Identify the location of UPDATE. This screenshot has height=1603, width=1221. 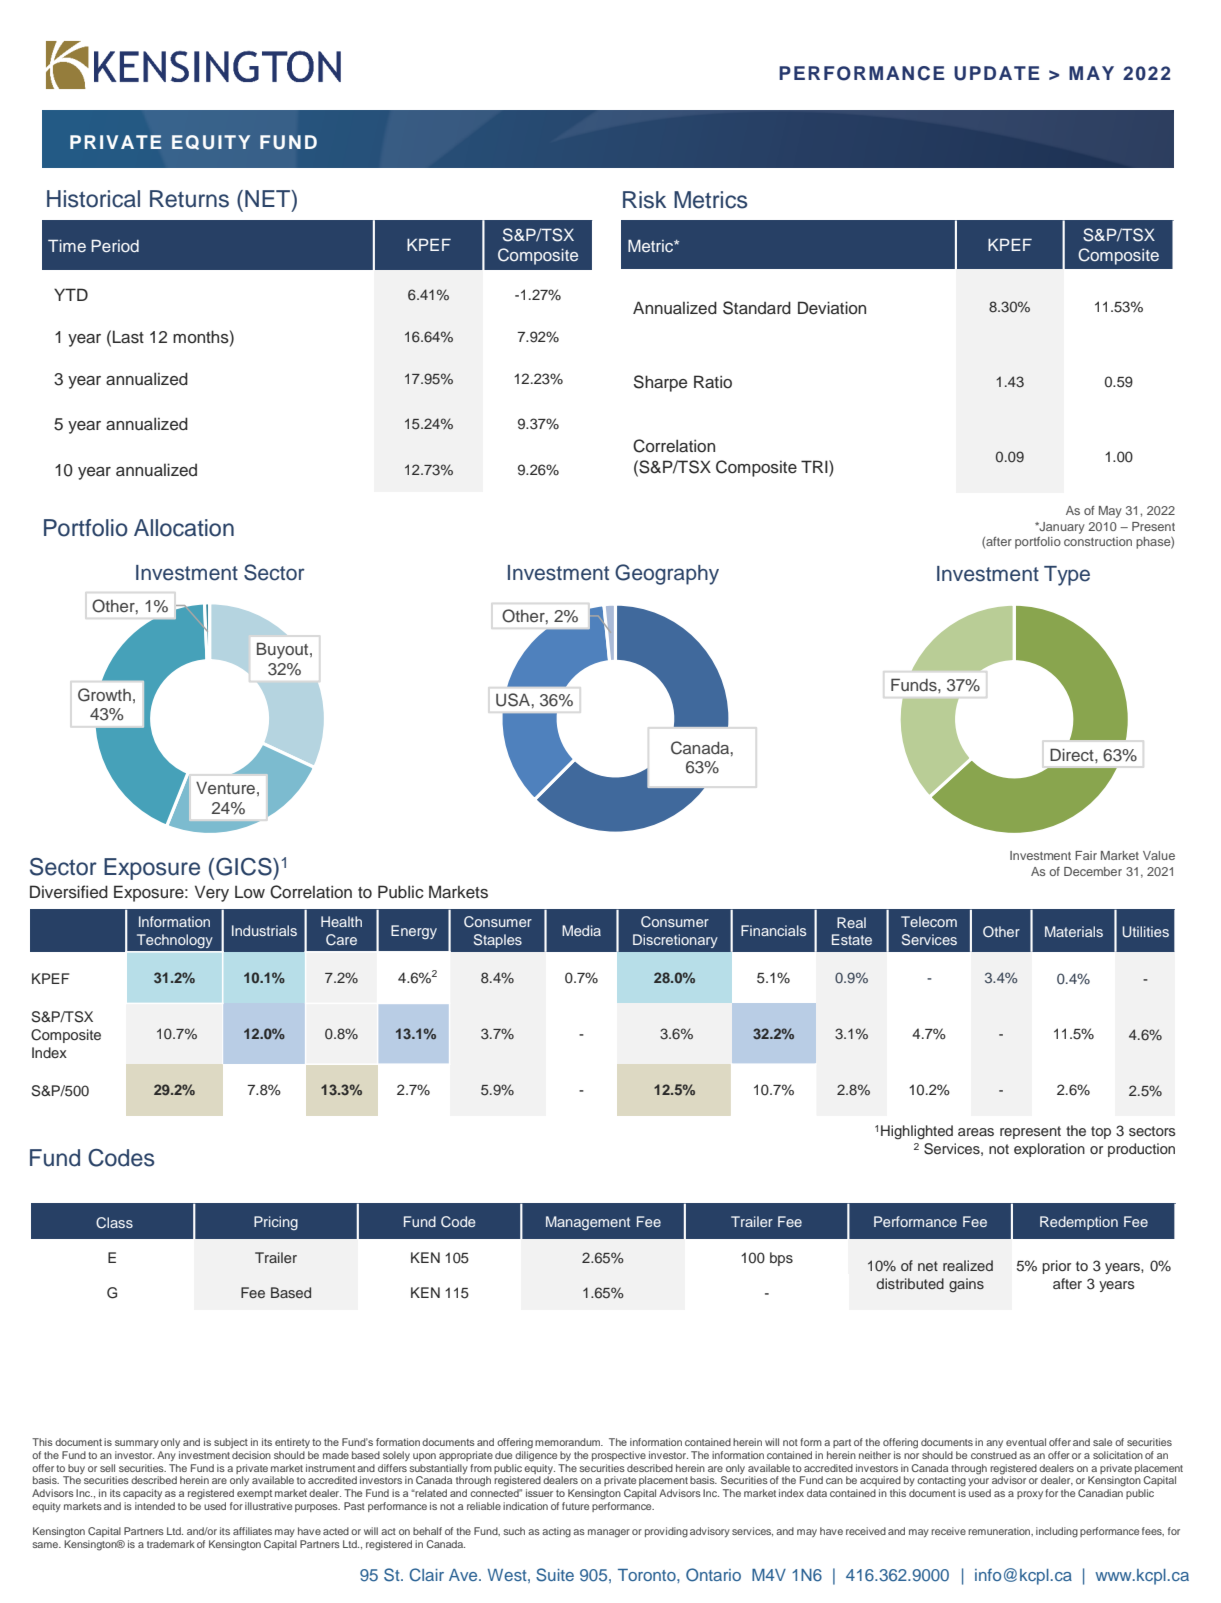
(997, 73).
